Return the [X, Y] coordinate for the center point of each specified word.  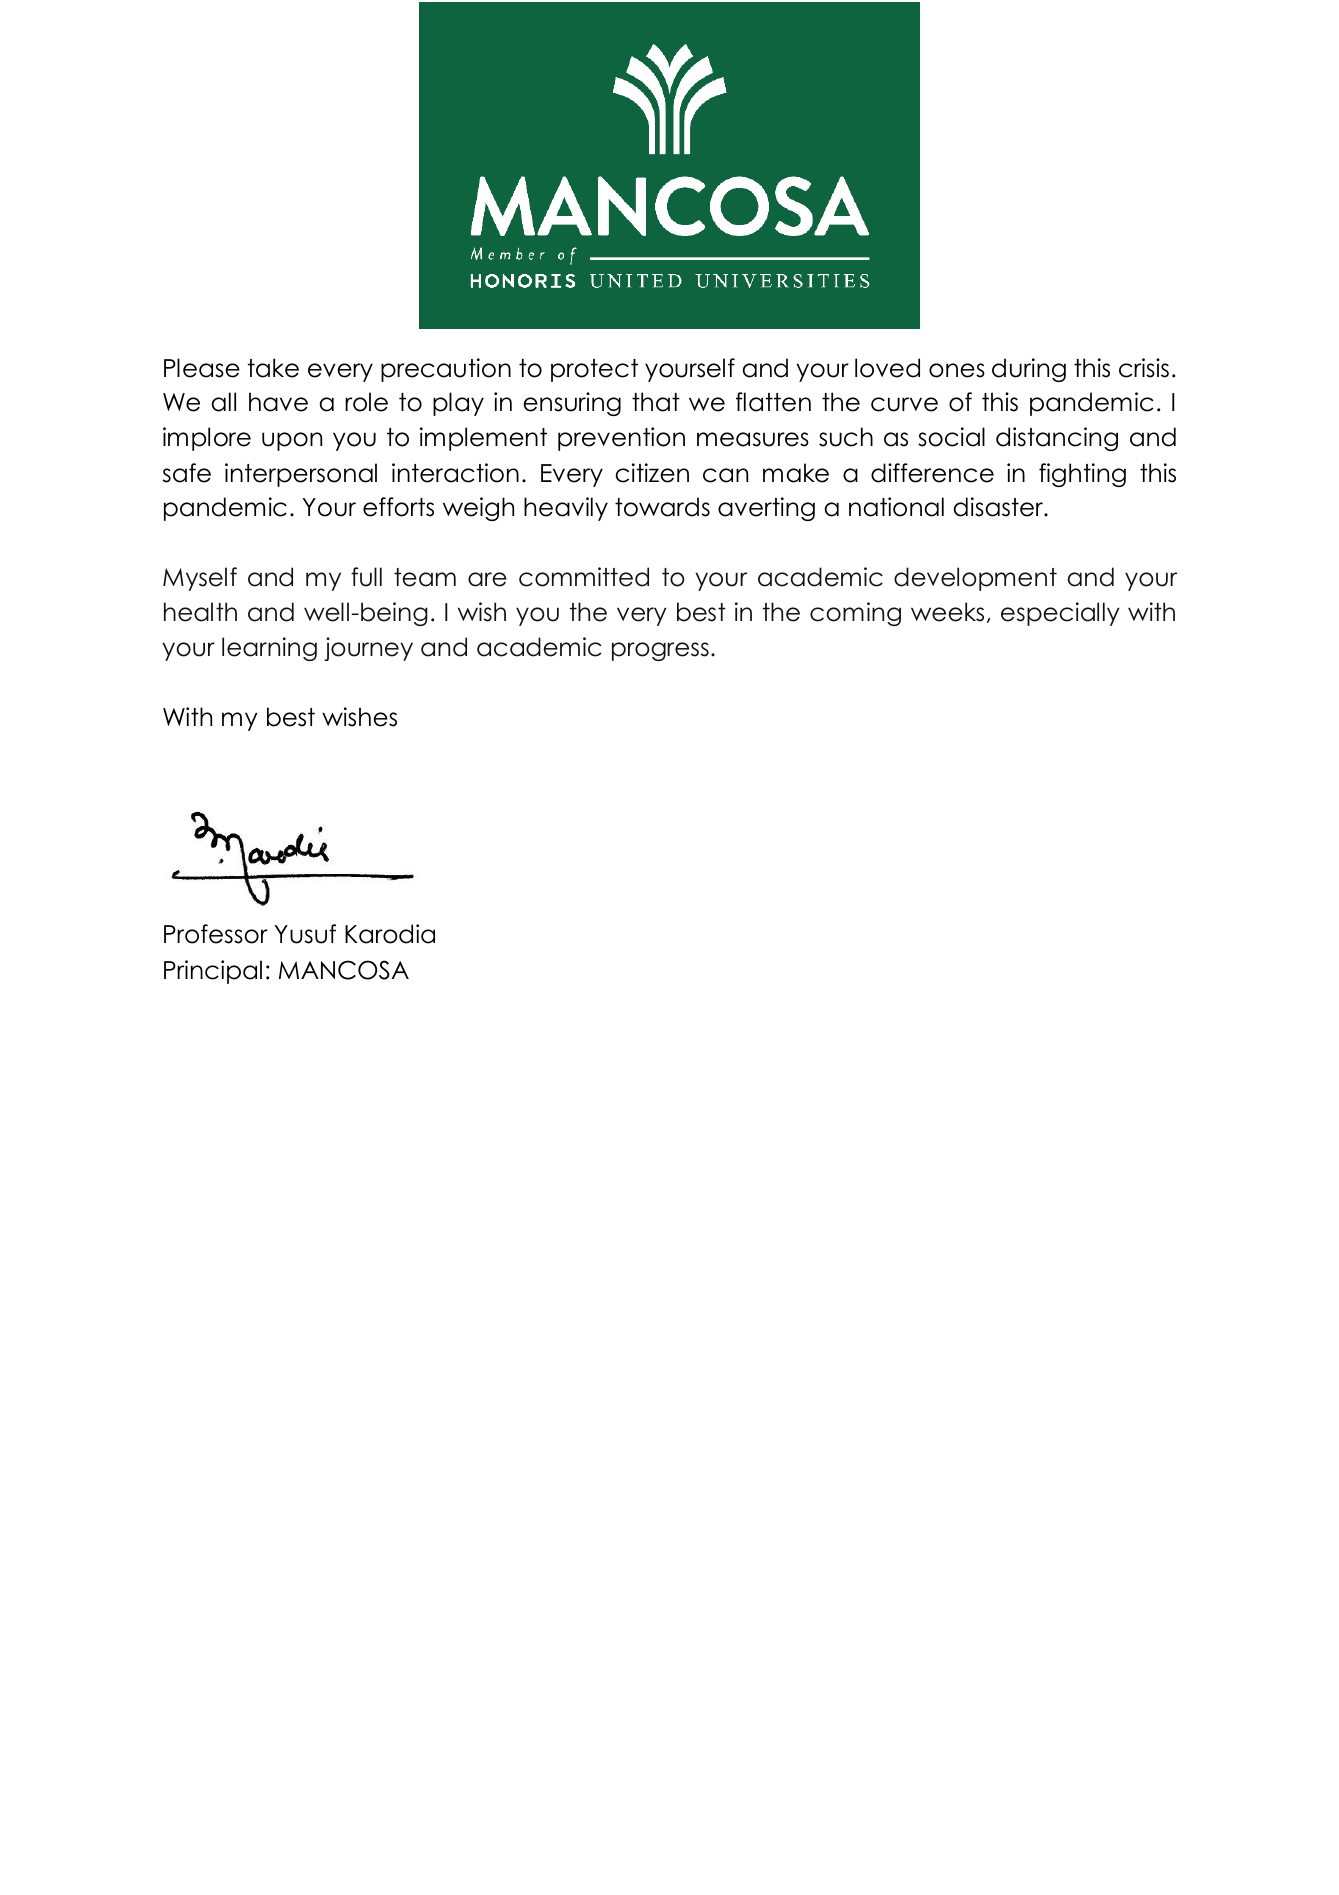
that [656, 402]
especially [1060, 614]
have [278, 402]
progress [660, 651]
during [1029, 370]
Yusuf [305, 934]
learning [269, 649]
